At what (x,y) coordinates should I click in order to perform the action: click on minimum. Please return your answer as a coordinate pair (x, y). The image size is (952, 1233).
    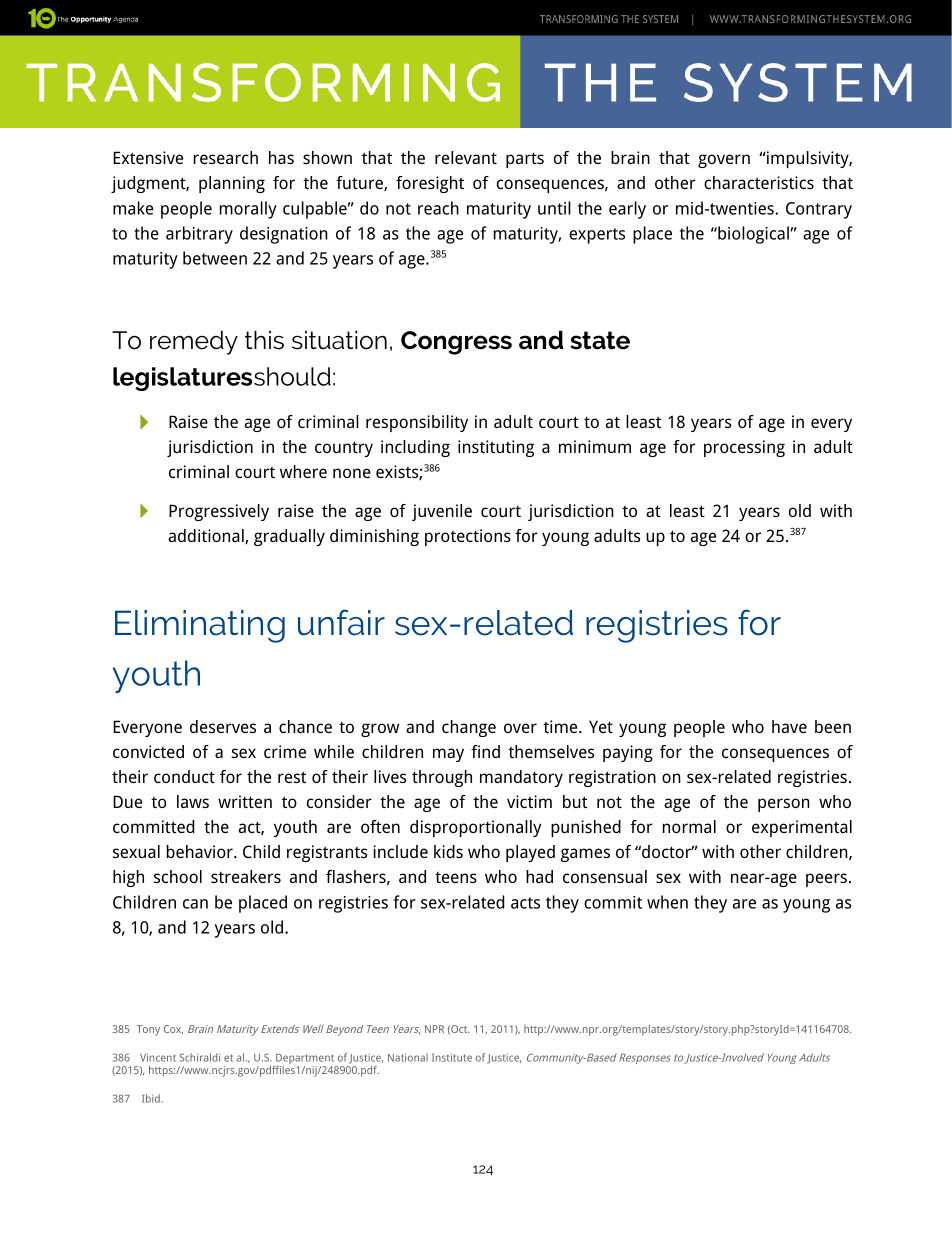
    Looking at the image, I should click on (595, 446).
